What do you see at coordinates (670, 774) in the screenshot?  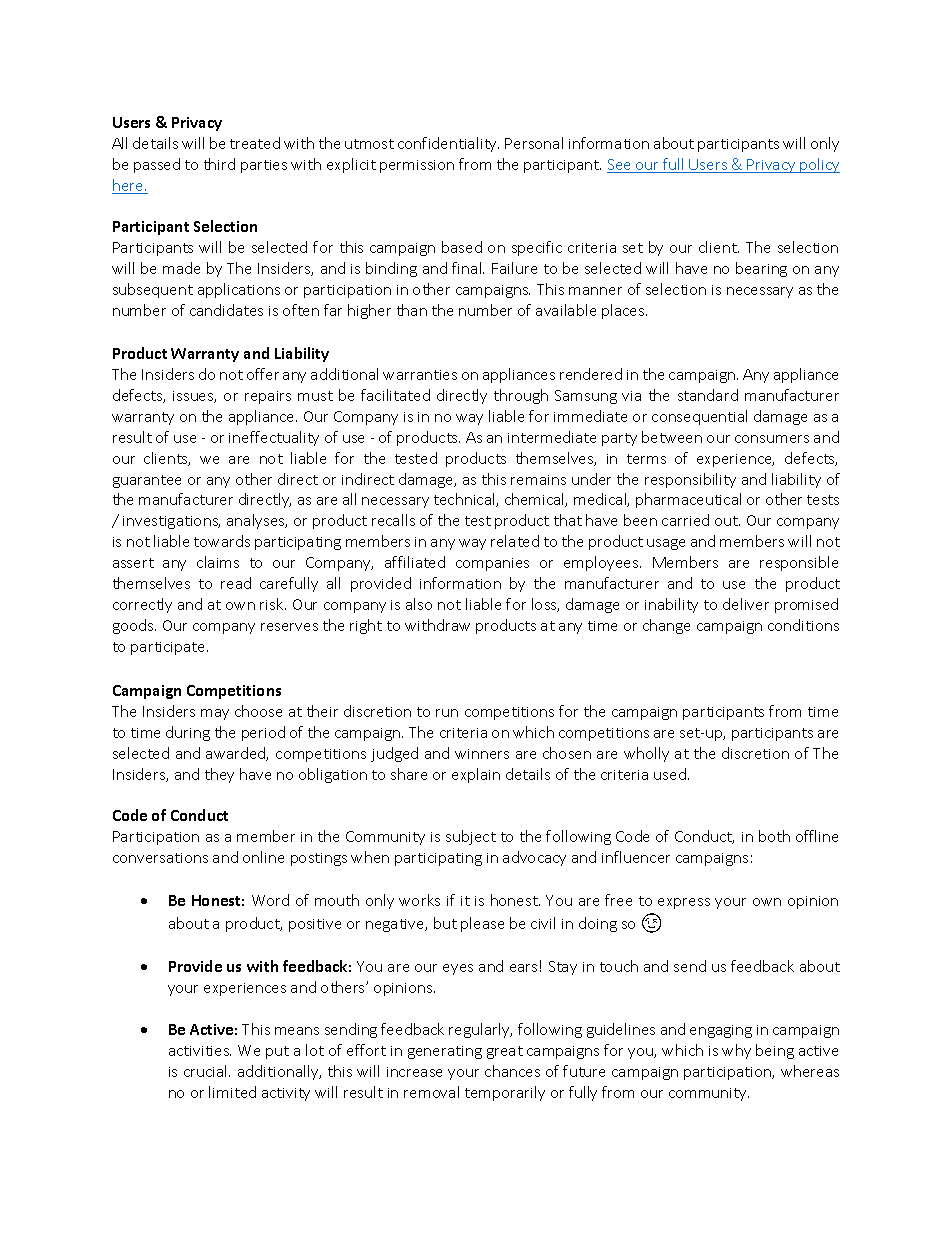 I see `used` at bounding box center [670, 774].
